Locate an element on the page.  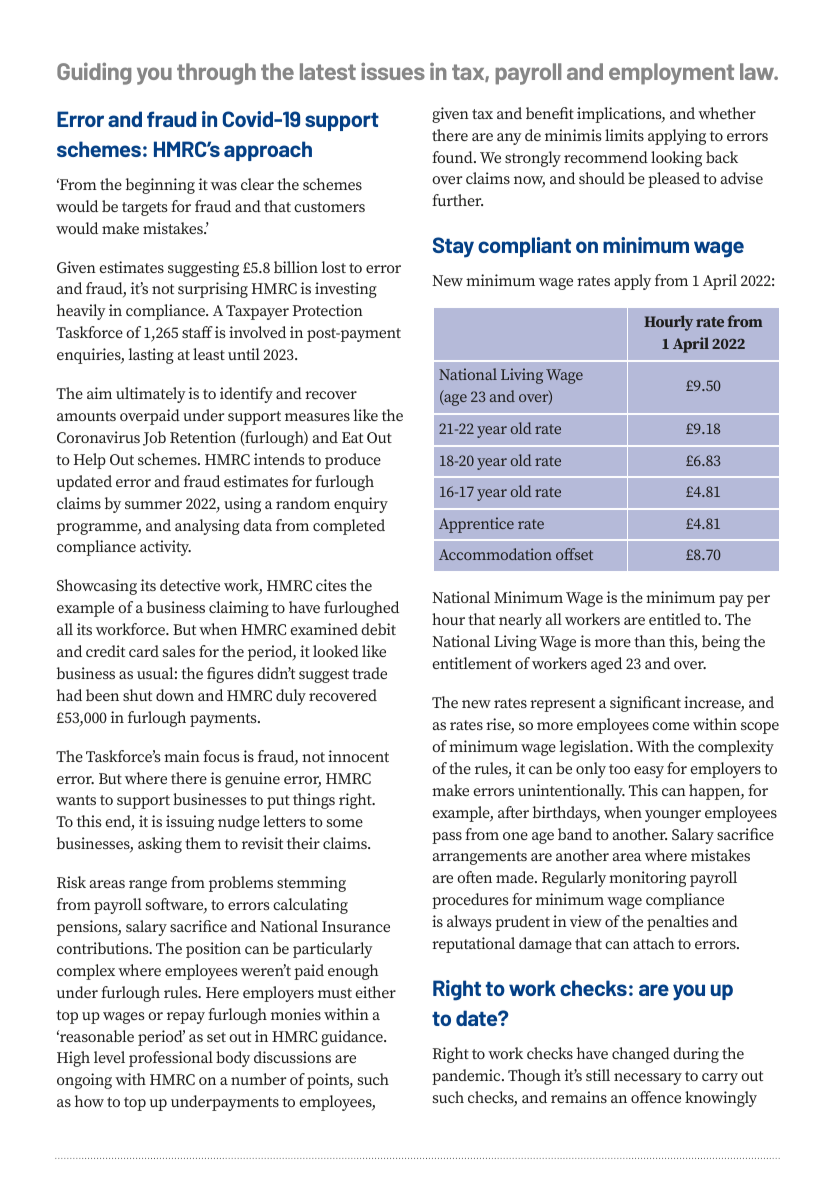
detective is located at coordinates (190, 585).
